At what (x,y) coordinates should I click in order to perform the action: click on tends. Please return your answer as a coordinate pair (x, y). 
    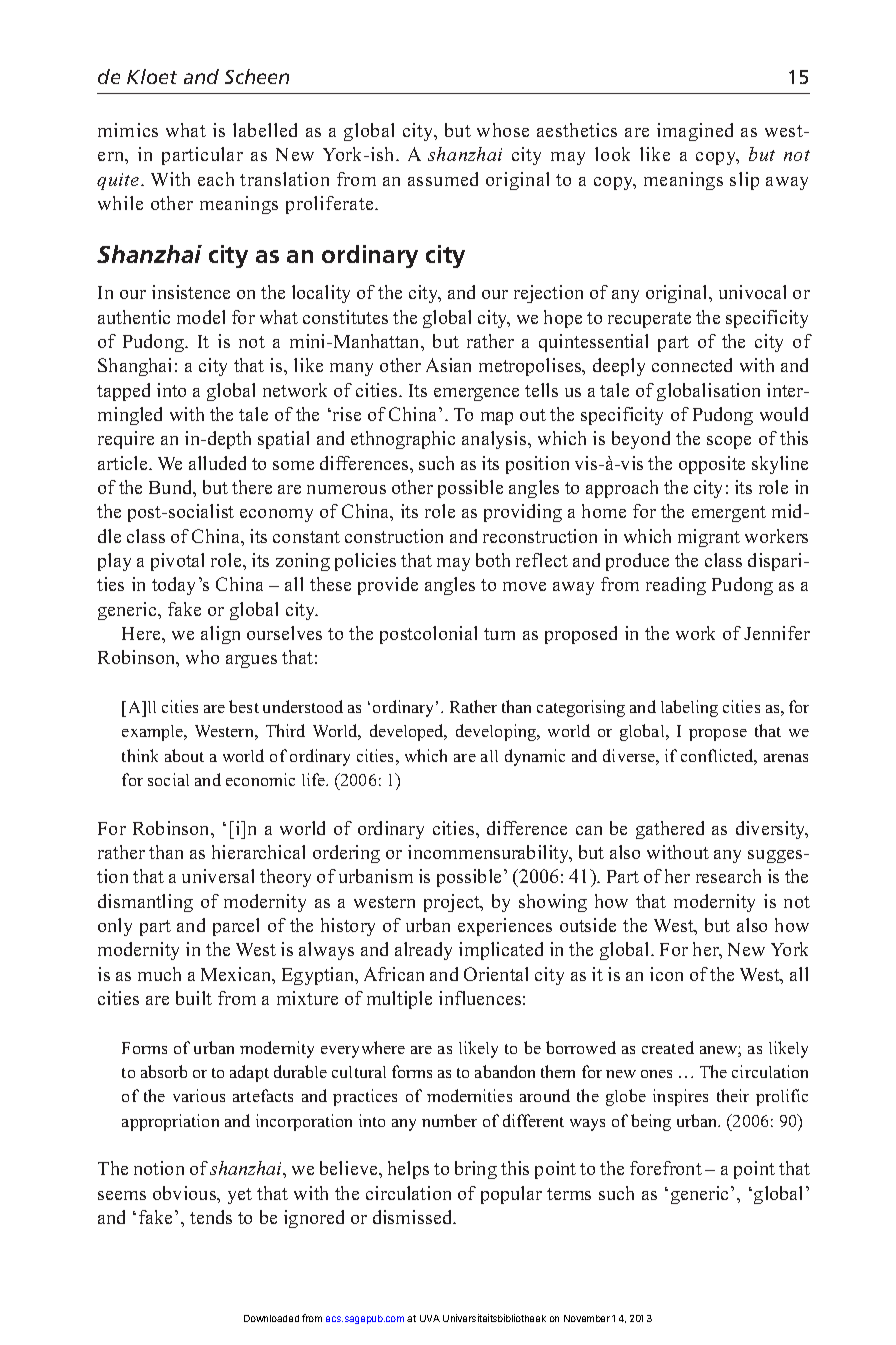
    Looking at the image, I should click on (211, 1217).
